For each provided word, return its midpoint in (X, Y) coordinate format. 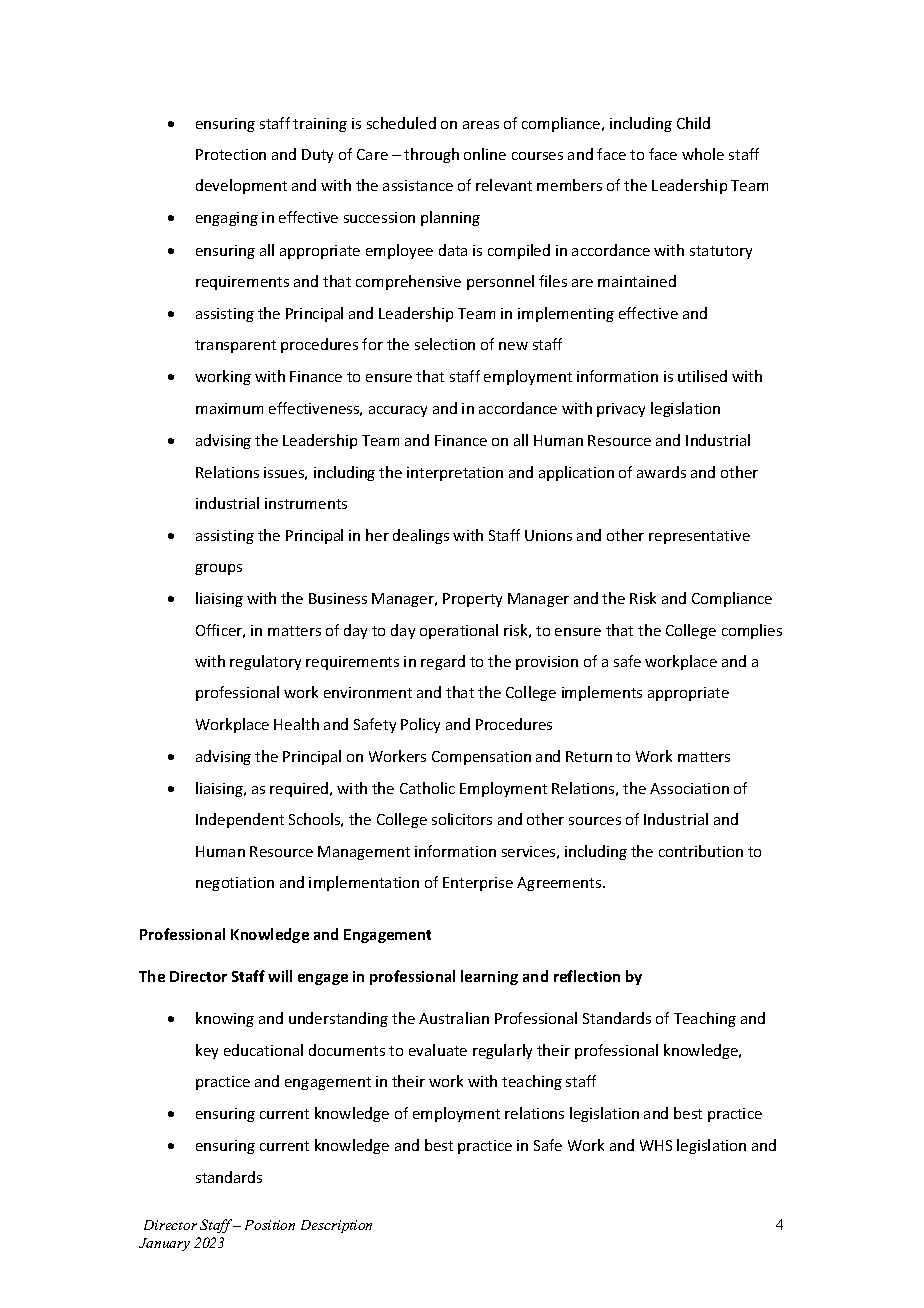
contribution (701, 851)
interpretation (455, 474)
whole (703, 154)
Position (270, 1225)
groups (218, 569)
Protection (231, 154)
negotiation (235, 884)
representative (699, 537)
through (431, 155)
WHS (656, 1145)
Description (336, 1226)
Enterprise (478, 884)
